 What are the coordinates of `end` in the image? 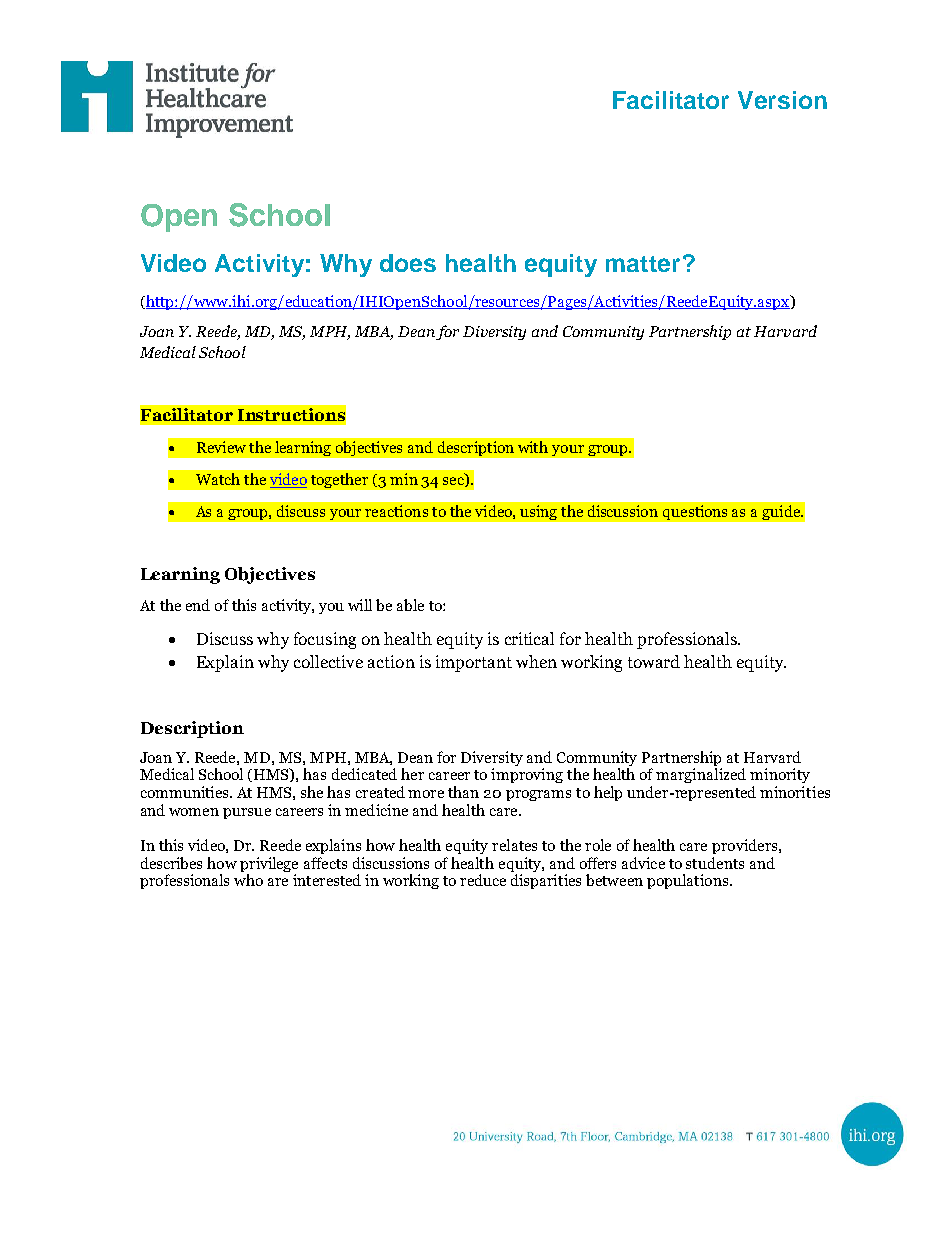 It's located at (198, 605).
